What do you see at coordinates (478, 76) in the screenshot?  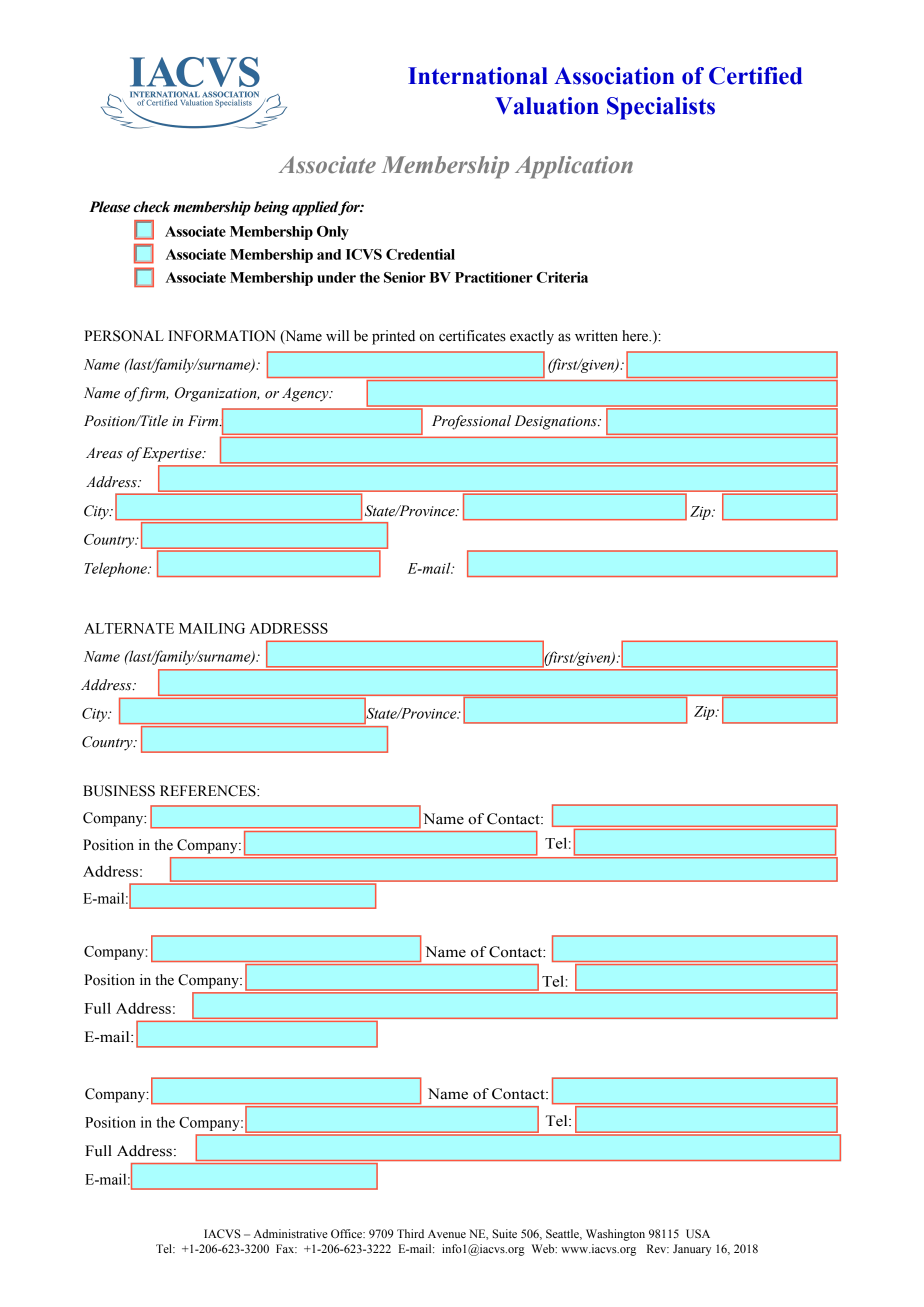 I see `International` at bounding box center [478, 76].
